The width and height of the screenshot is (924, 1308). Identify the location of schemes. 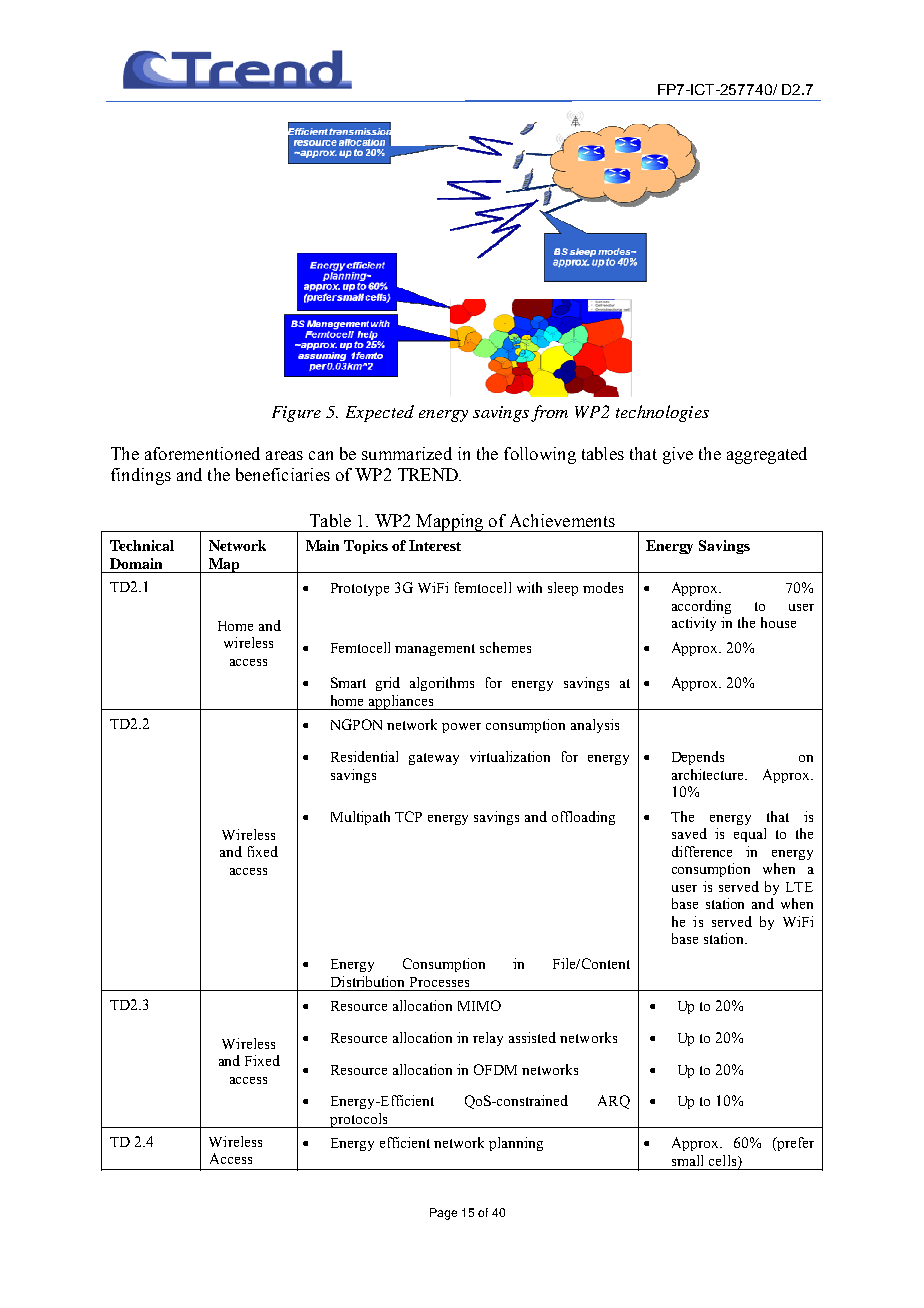
(505, 647).
